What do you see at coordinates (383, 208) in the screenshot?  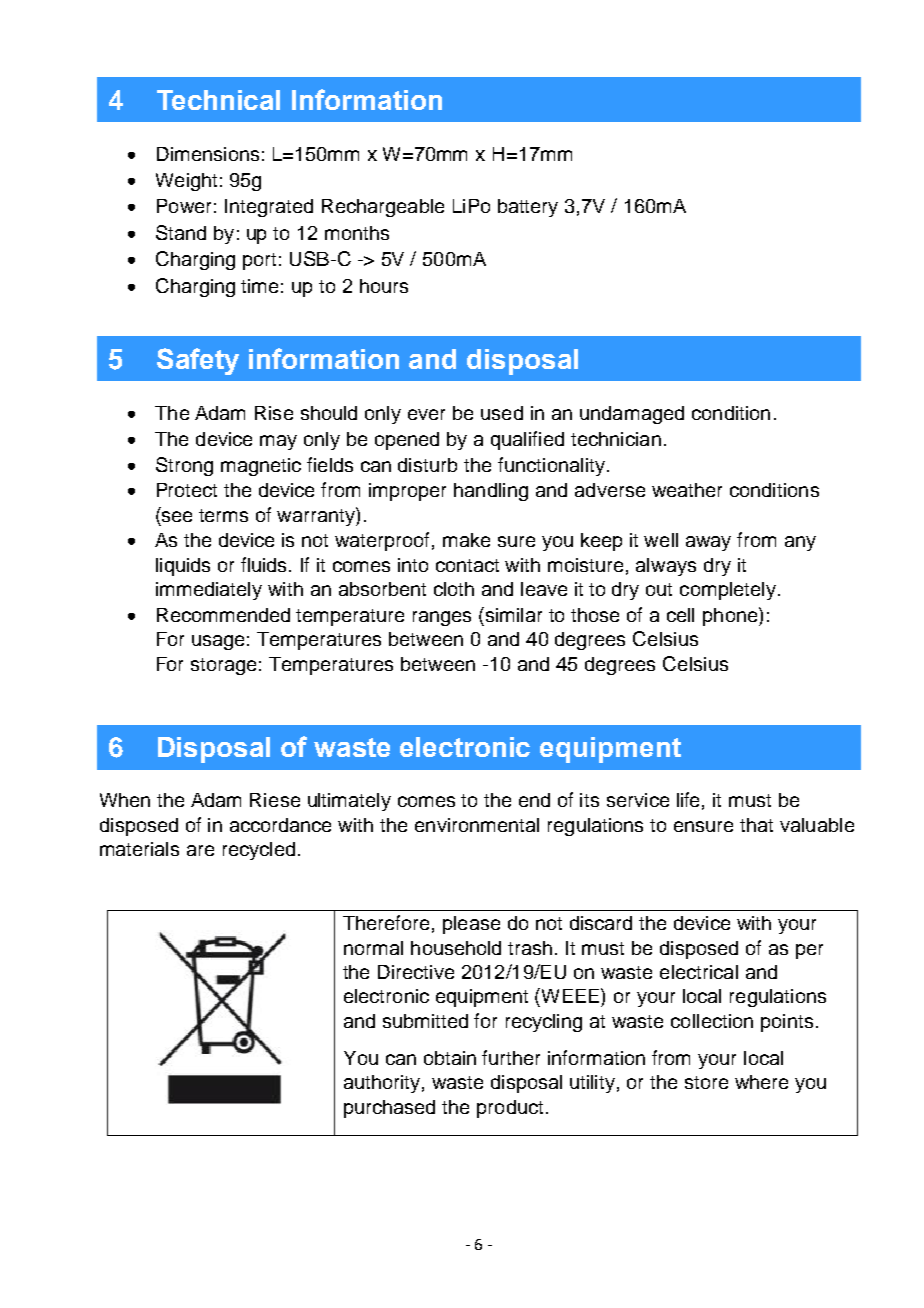 I see `Rechargeable` at bounding box center [383, 208].
